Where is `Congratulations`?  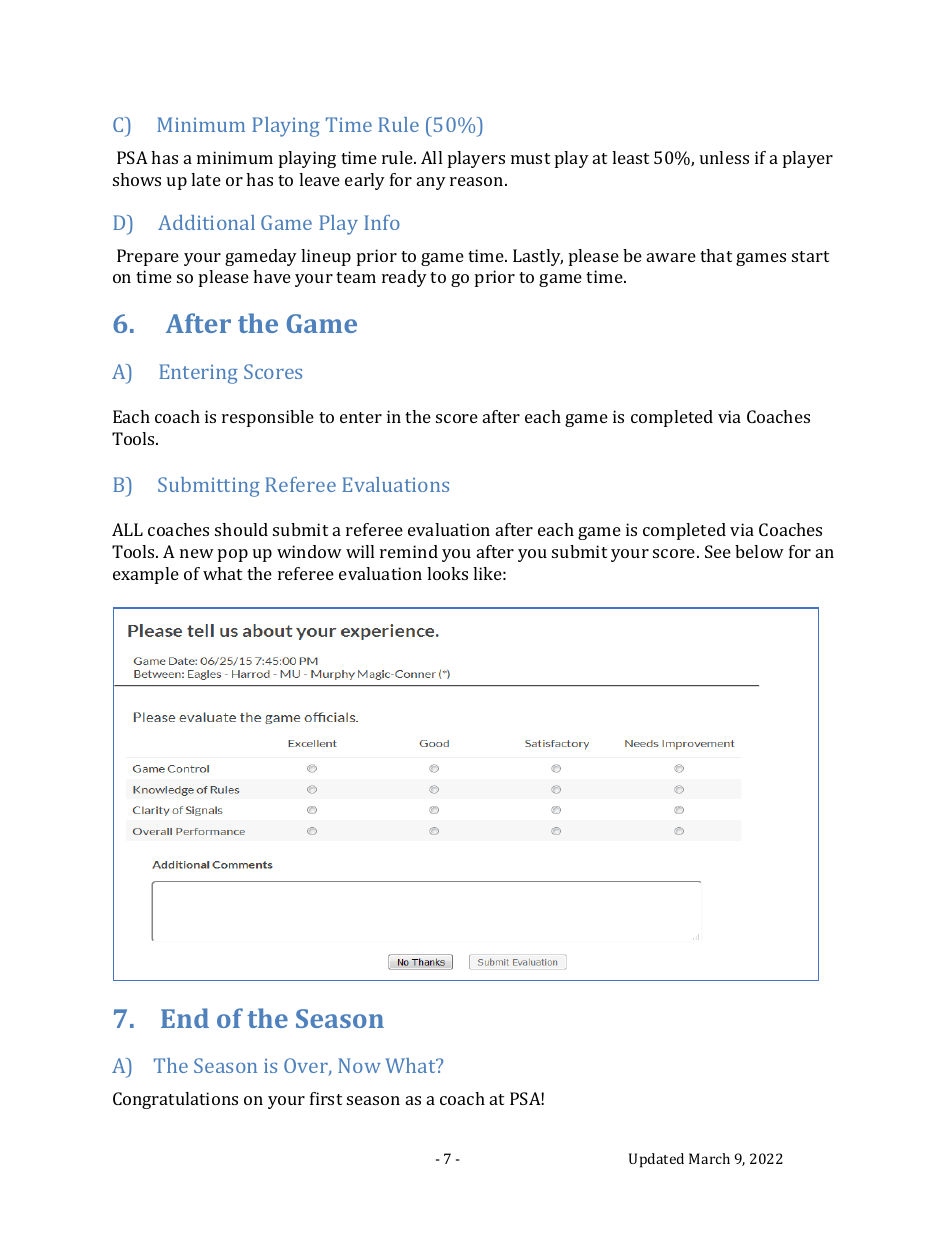 Congratulations is located at coordinates (175, 1100).
